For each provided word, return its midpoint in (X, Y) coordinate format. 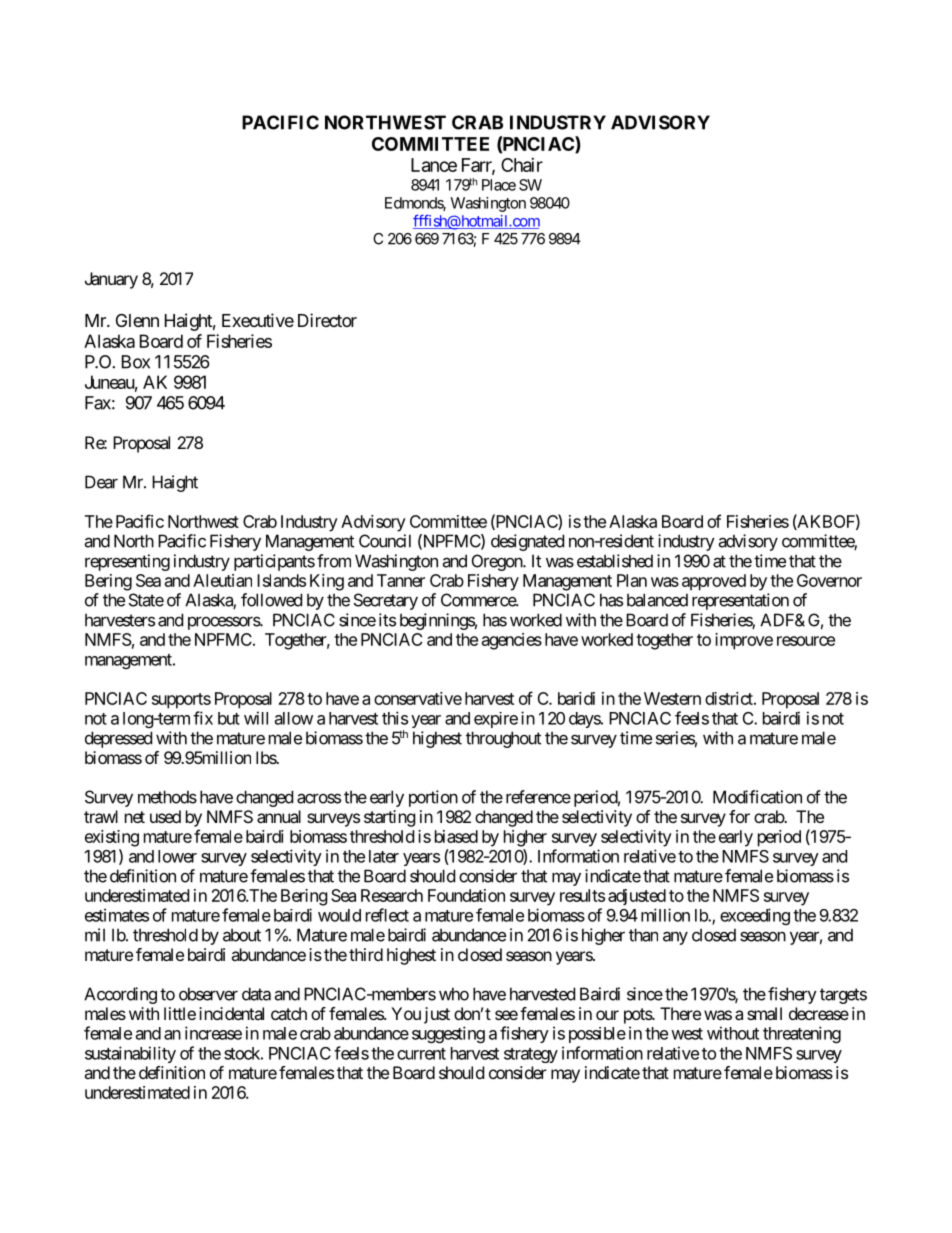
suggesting (448, 1034)
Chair (522, 165)
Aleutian (222, 580)
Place (499, 185)
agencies (512, 641)
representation (740, 601)
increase (213, 1033)
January (111, 280)
